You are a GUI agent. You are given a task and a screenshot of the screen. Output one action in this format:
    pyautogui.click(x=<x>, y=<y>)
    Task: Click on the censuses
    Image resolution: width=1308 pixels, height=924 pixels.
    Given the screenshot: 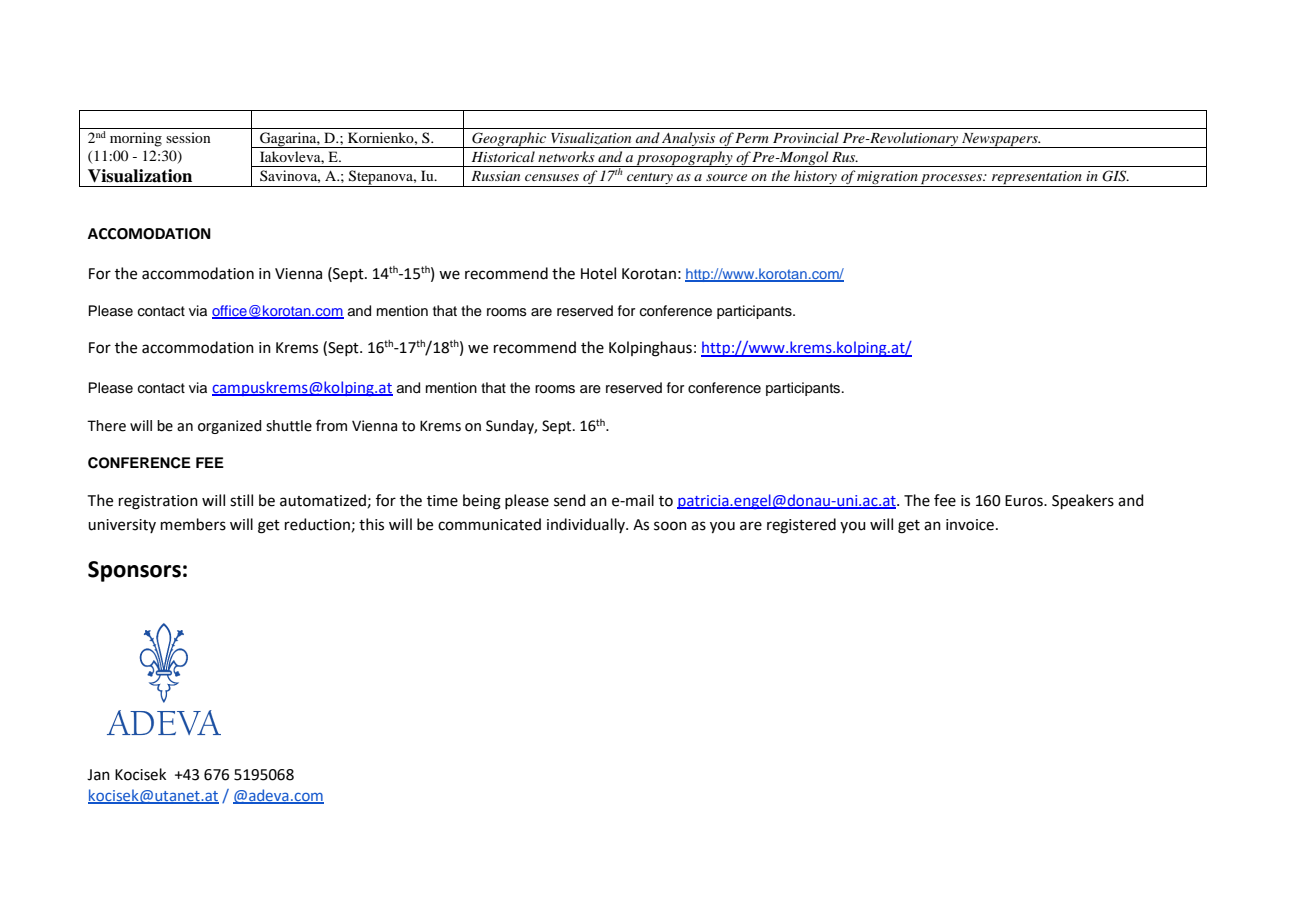 What is the action you would take?
    pyautogui.click(x=552, y=177)
